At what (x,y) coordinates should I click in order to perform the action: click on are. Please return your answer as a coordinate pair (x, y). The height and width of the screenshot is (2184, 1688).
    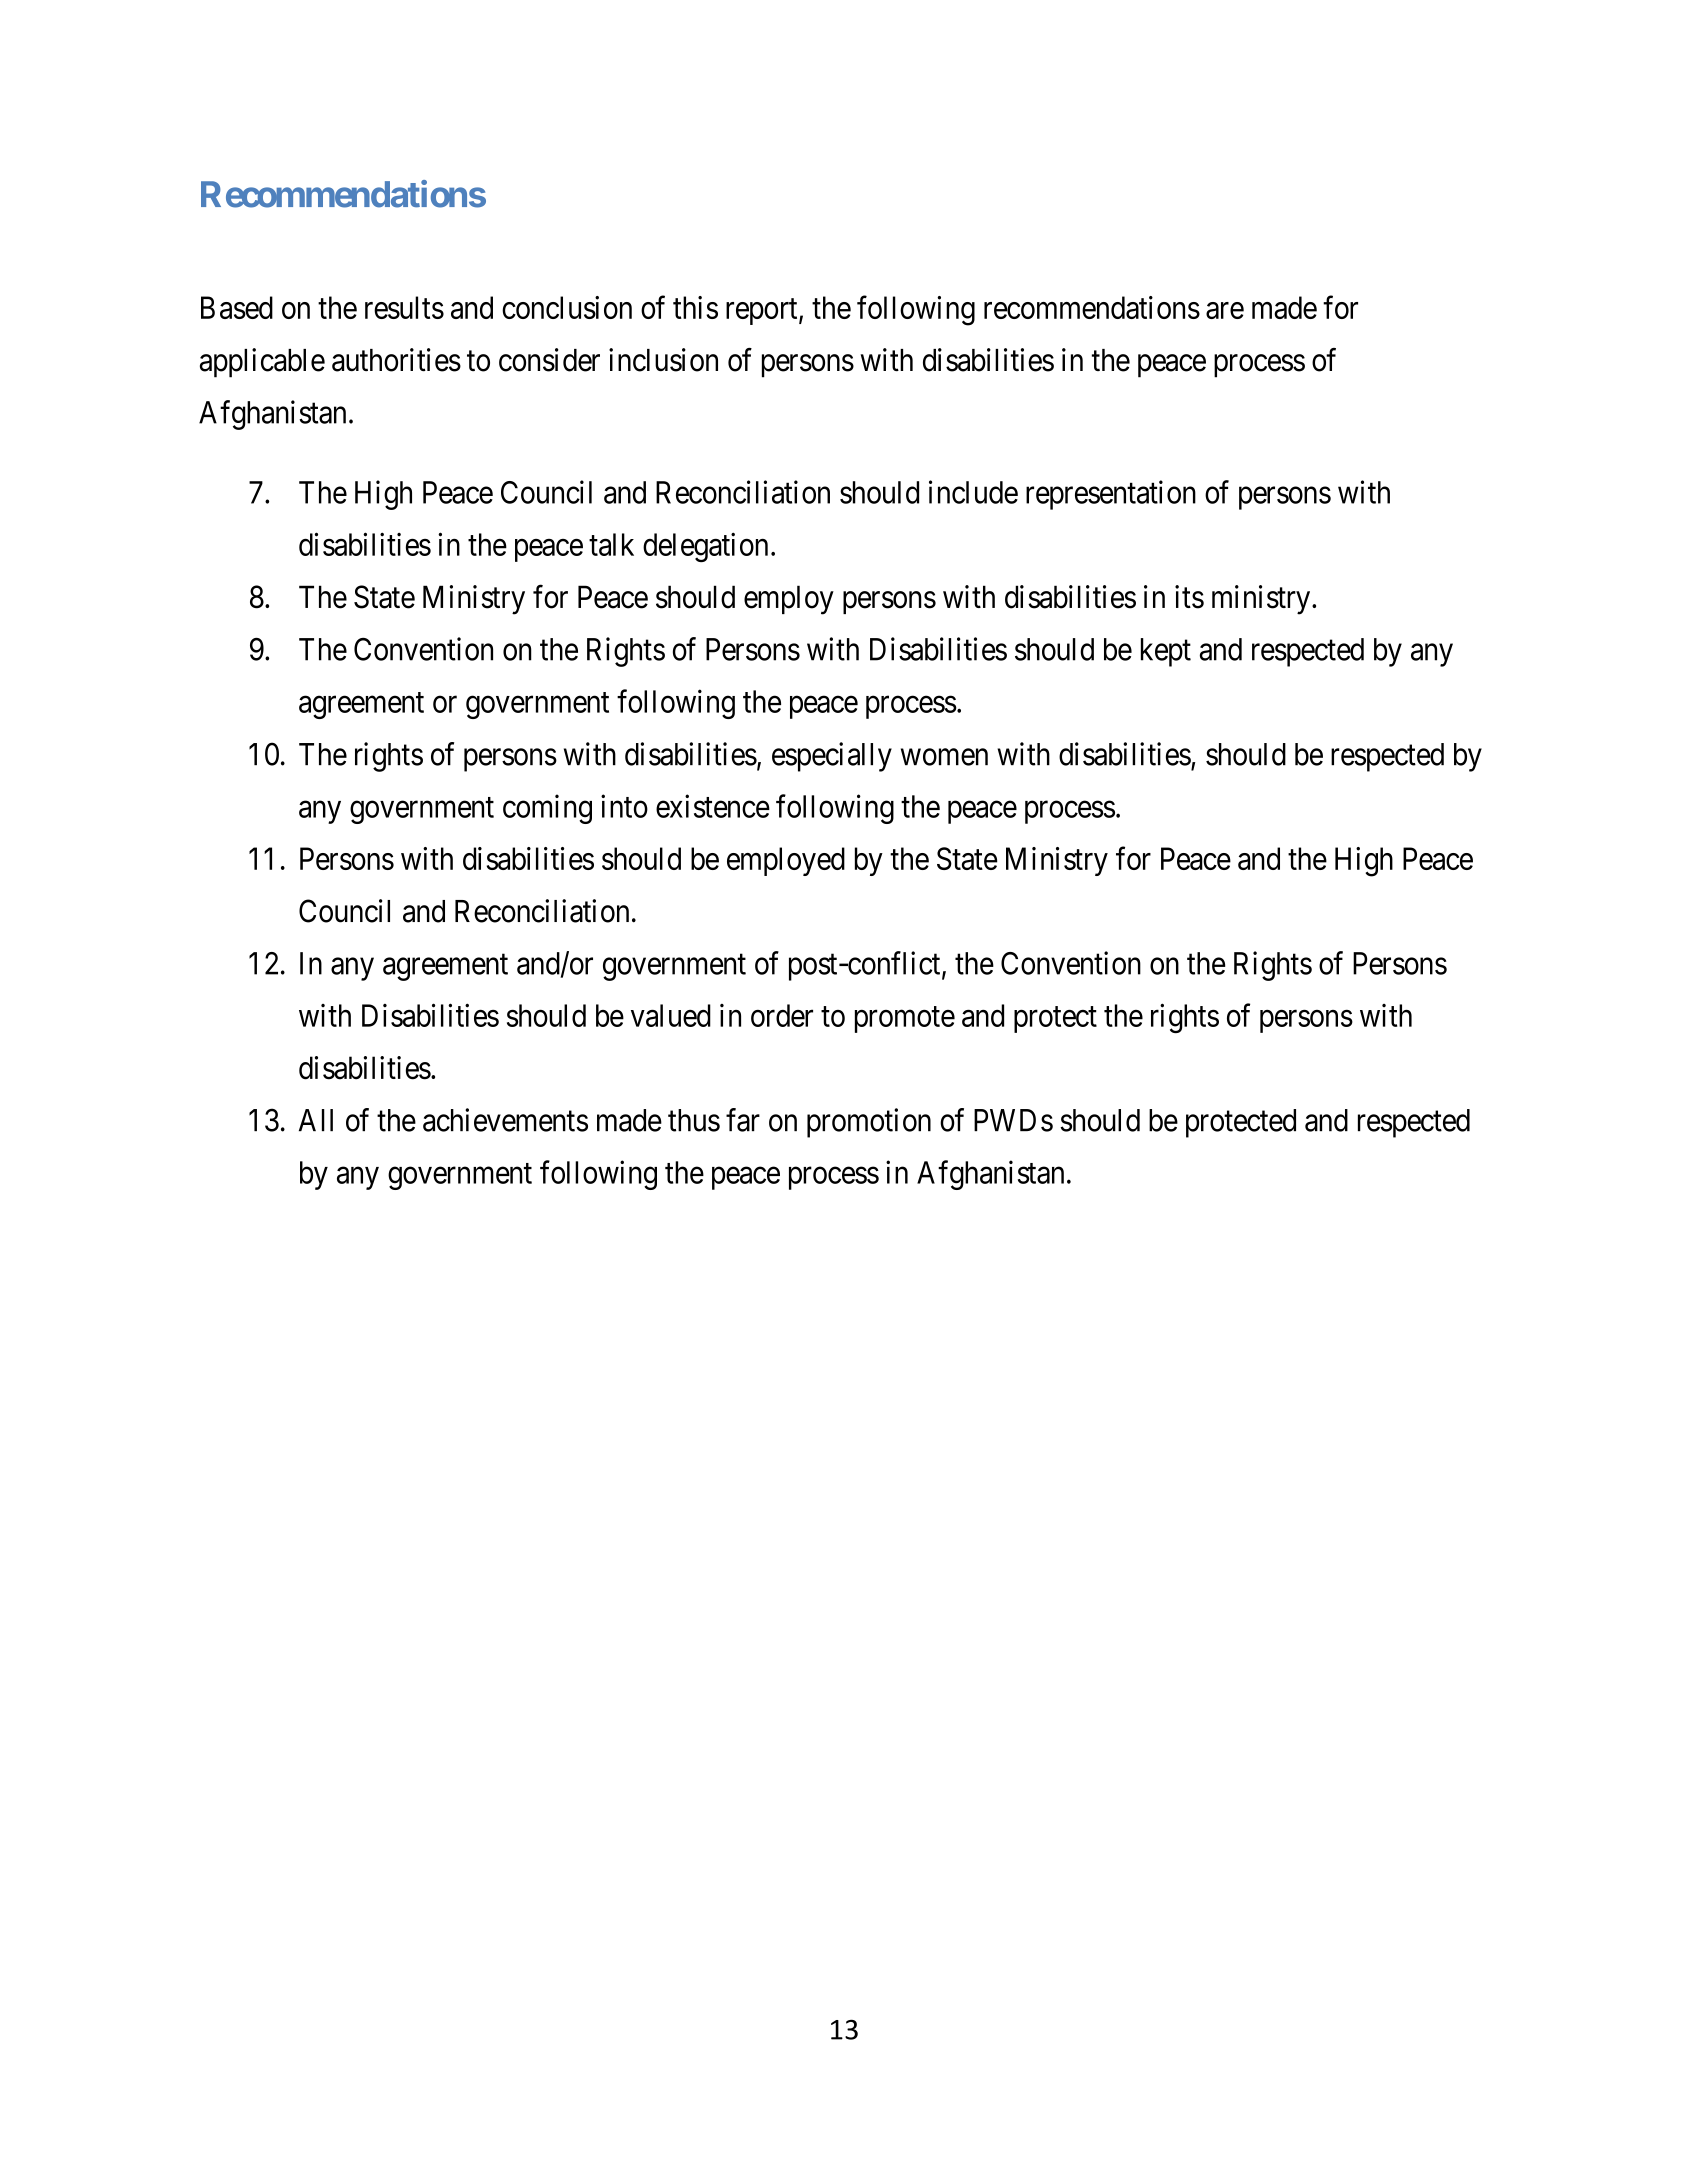
    Looking at the image, I should click on (1225, 310).
